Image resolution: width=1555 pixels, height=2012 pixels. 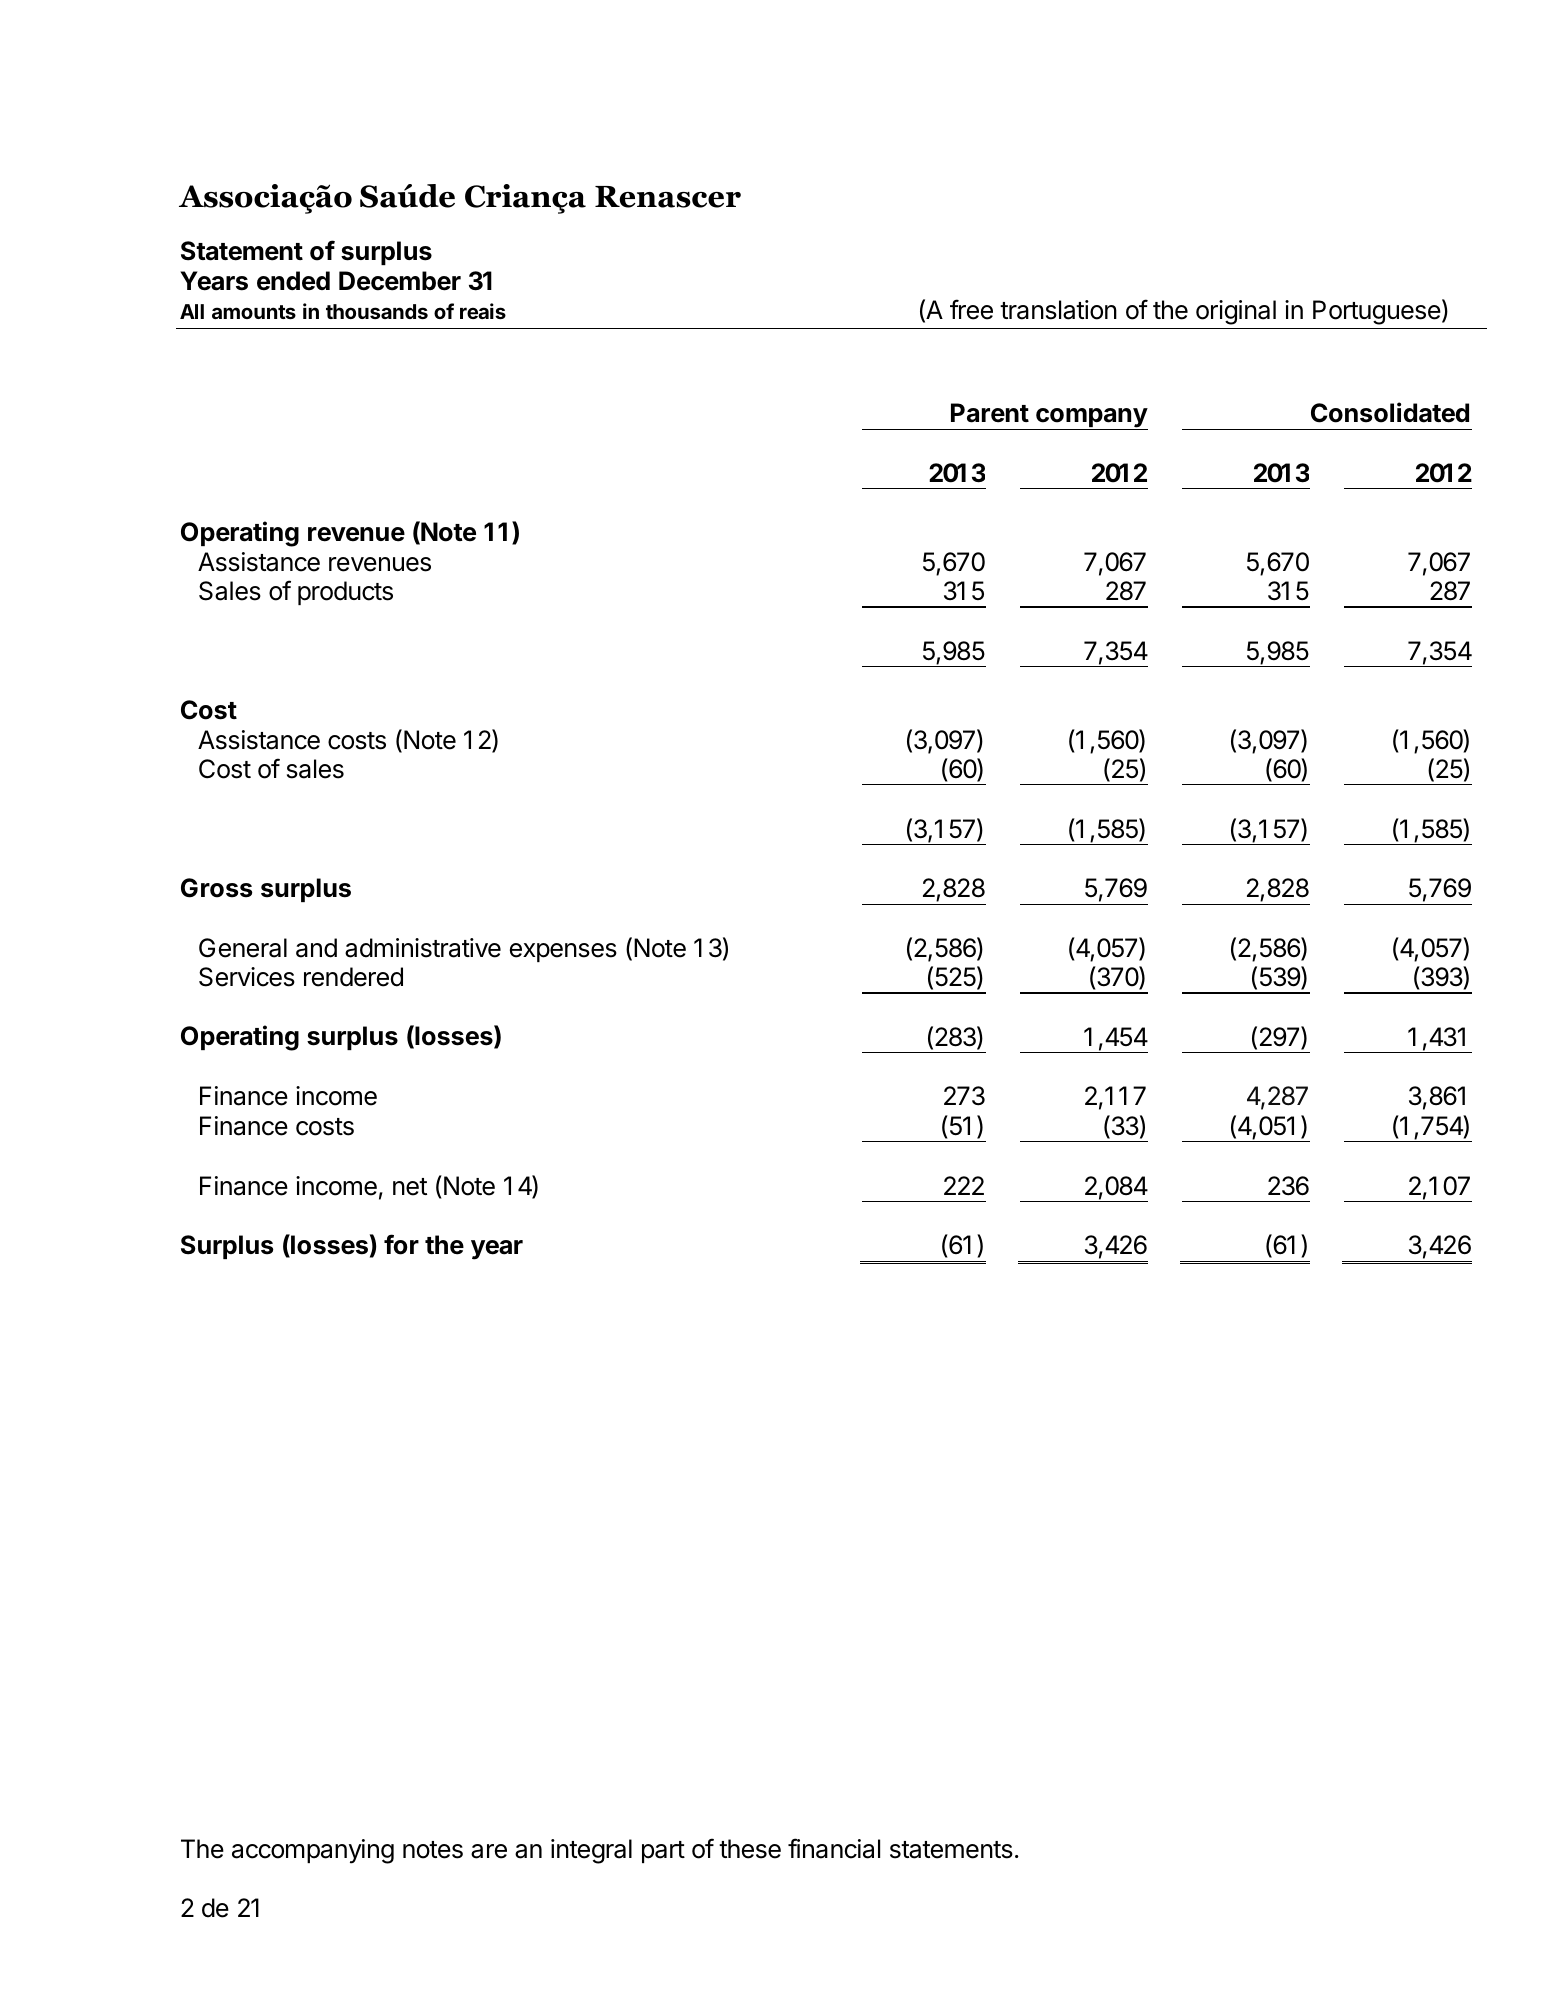 I want to click on integral, so click(x=591, y=1851).
